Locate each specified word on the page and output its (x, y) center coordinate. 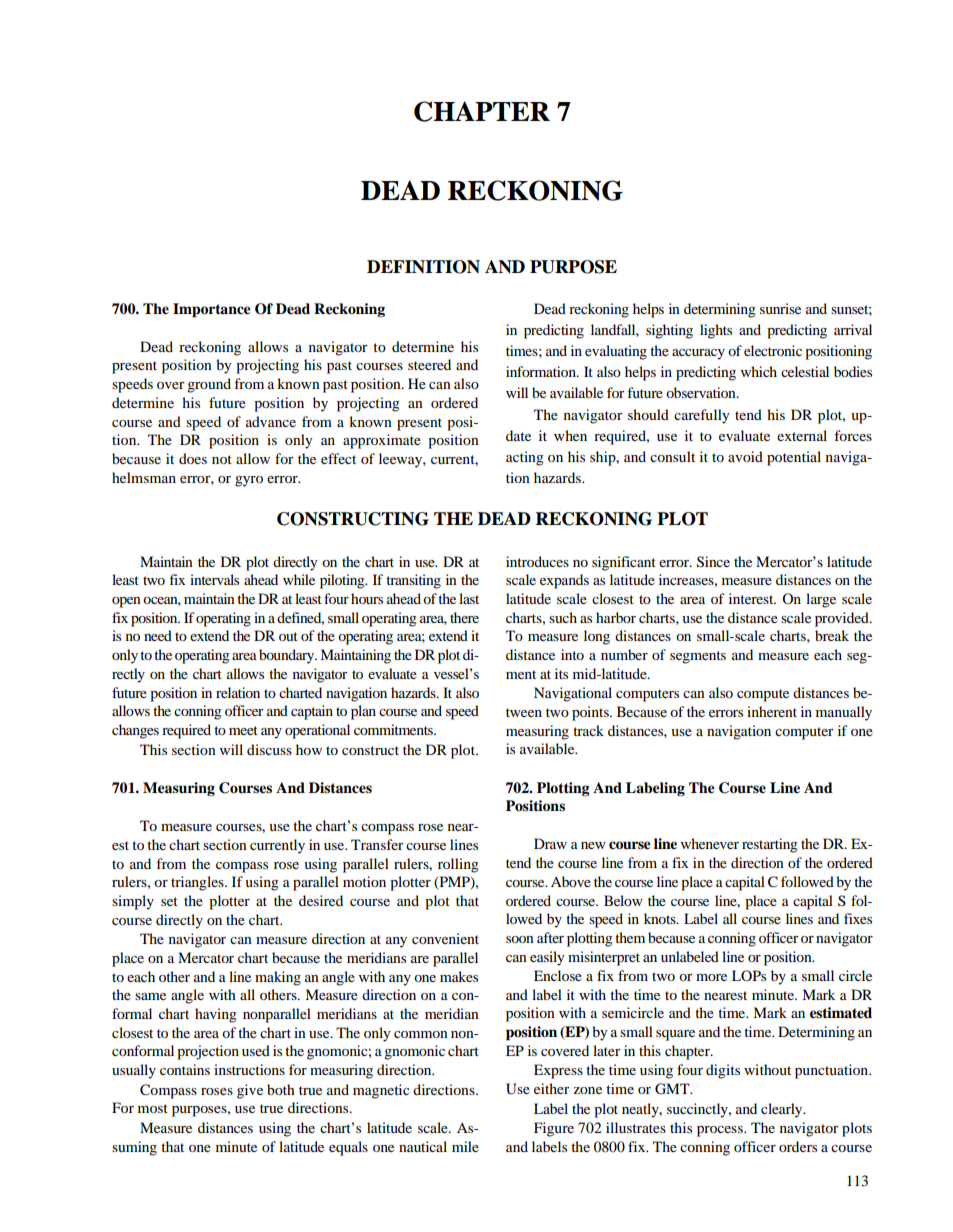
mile (465, 1146)
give (250, 1091)
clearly (783, 1110)
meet (243, 730)
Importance (212, 310)
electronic (773, 350)
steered (429, 364)
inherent (772, 711)
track (588, 730)
